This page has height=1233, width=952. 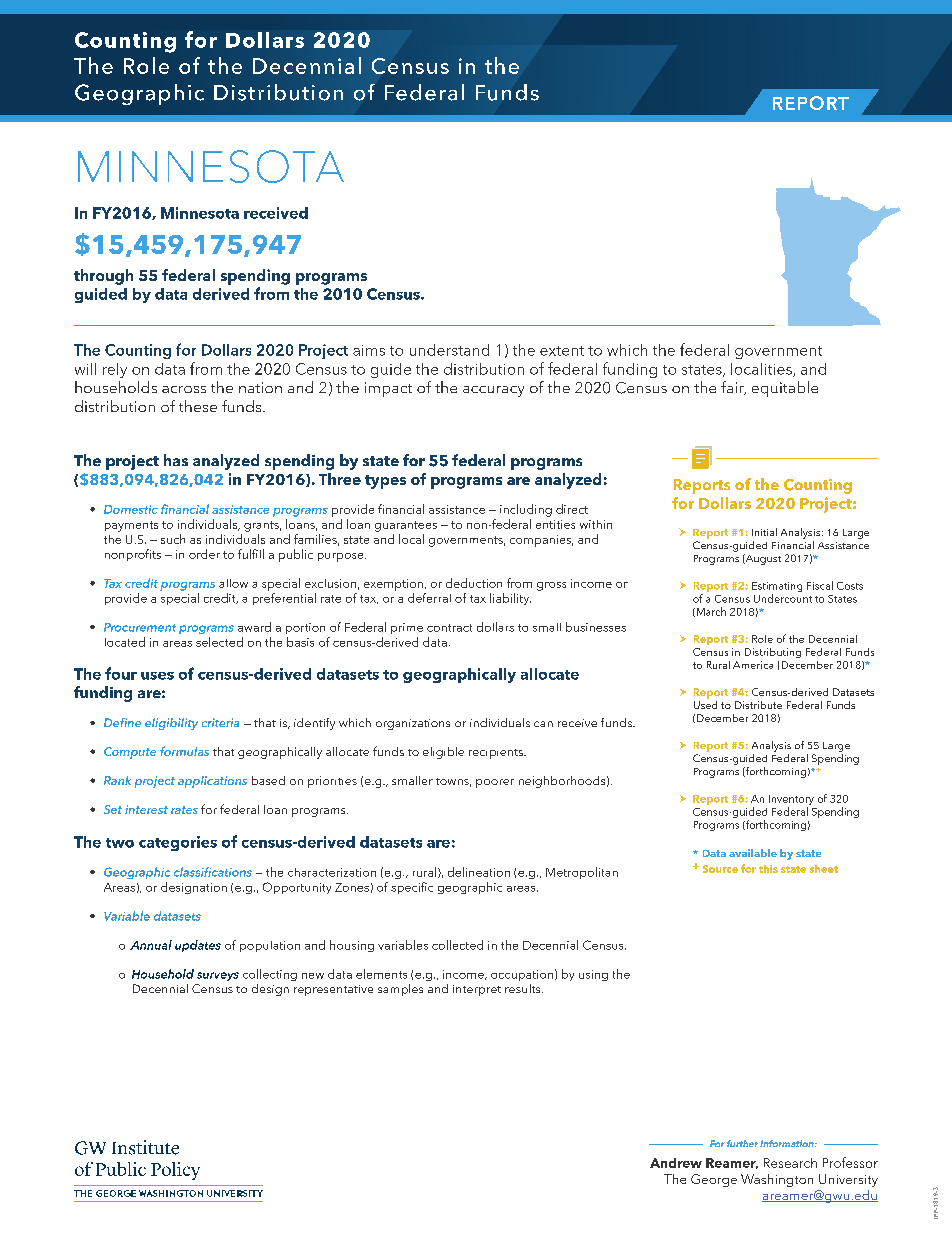 What do you see at coordinates (218, 976) in the page?
I see `surveys` at bounding box center [218, 976].
